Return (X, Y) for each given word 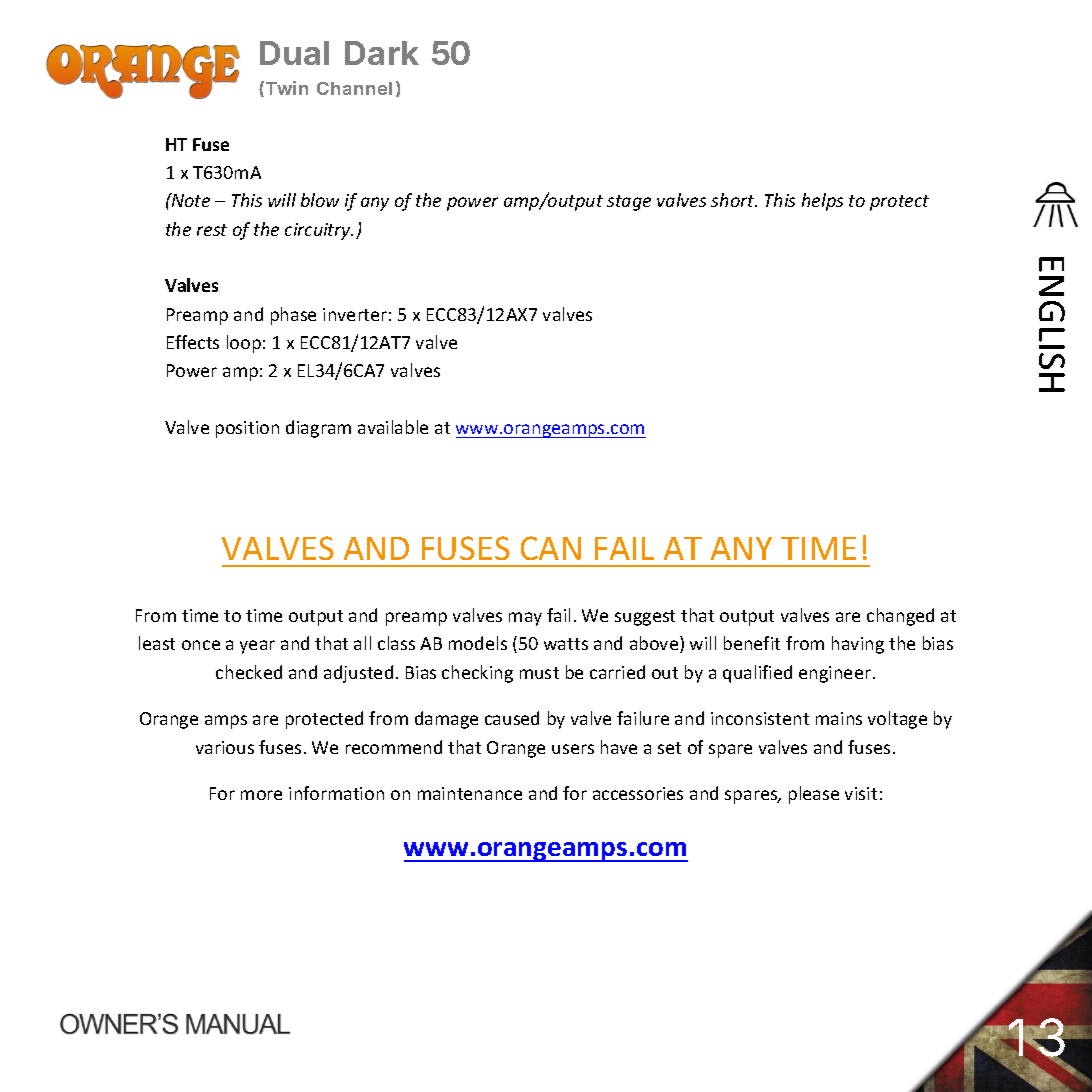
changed (900, 617)
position (247, 429)
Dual (294, 53)
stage (629, 203)
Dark (382, 53)
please (814, 795)
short (734, 200)
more (261, 795)
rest (212, 230)
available (393, 427)
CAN (551, 548)
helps (822, 202)
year (257, 647)
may (525, 619)
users (573, 749)
